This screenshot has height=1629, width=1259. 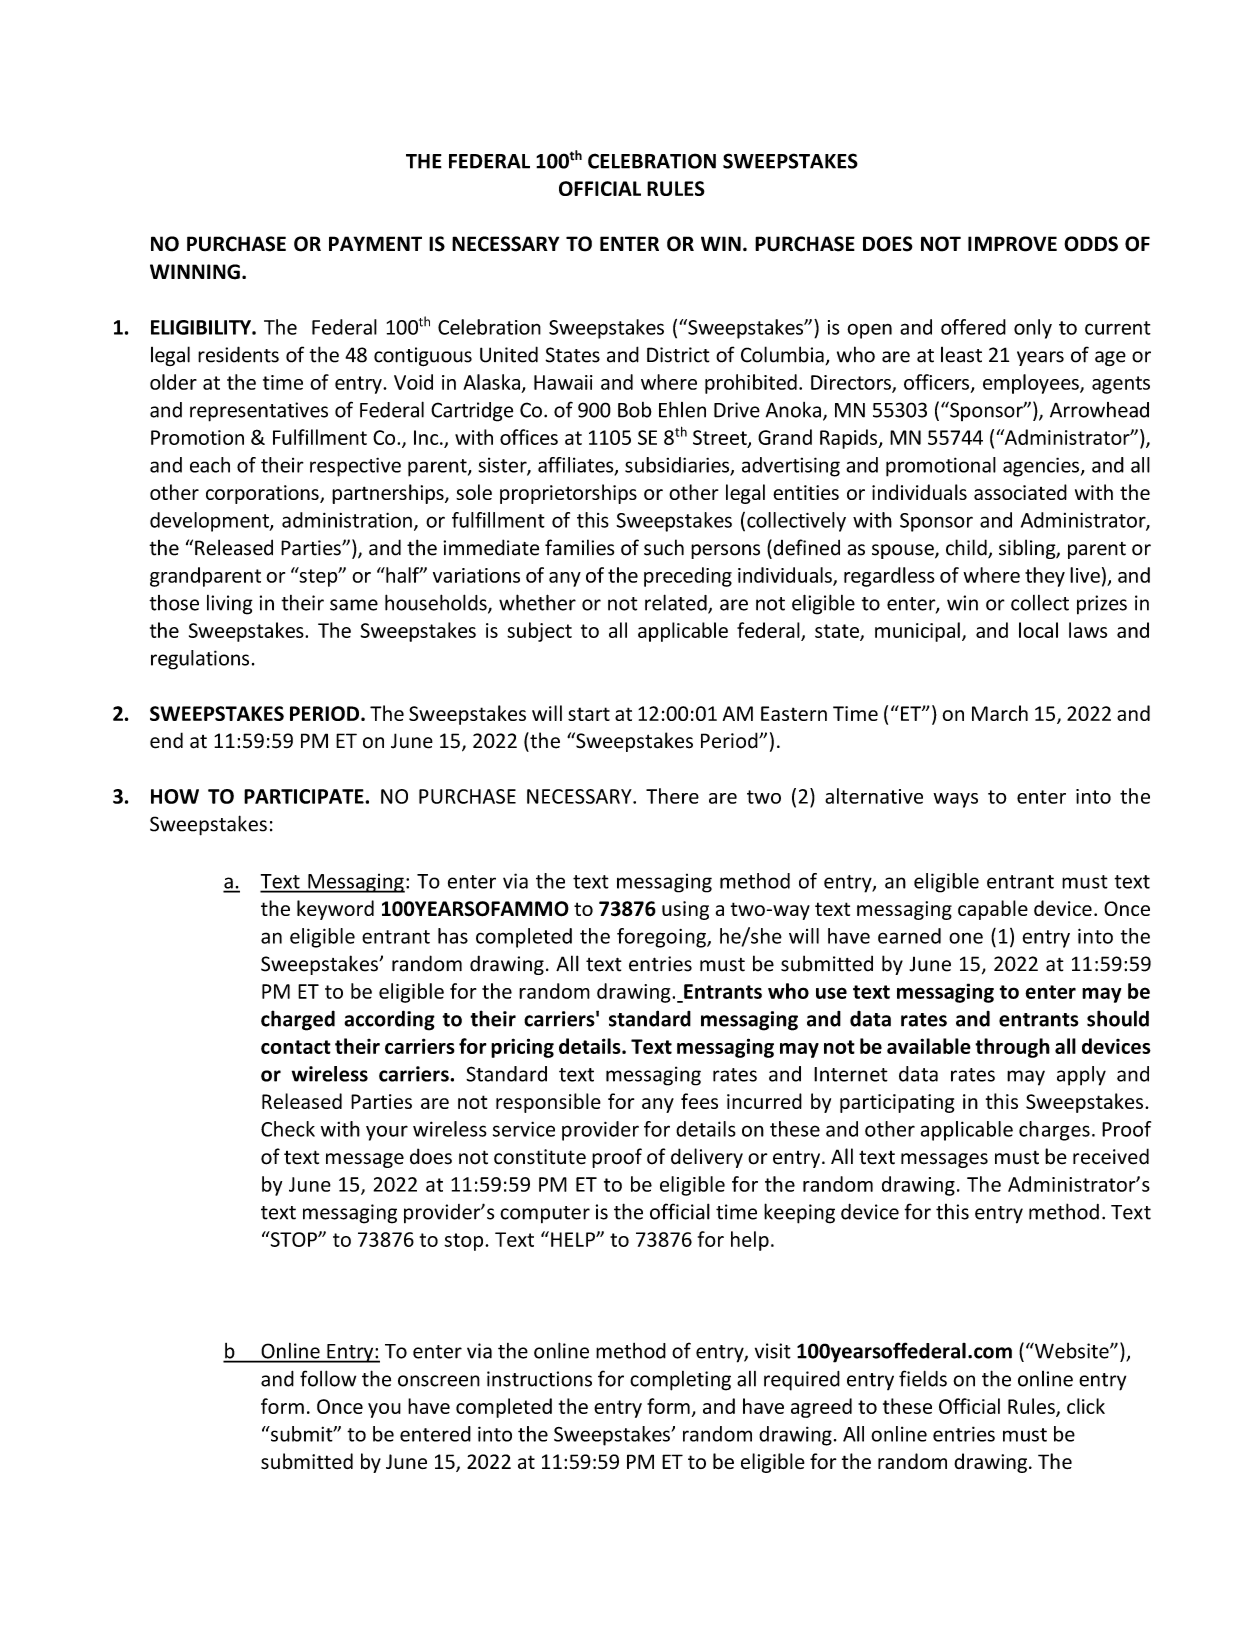 I want to click on IMPROVE, so click(x=1012, y=244).
